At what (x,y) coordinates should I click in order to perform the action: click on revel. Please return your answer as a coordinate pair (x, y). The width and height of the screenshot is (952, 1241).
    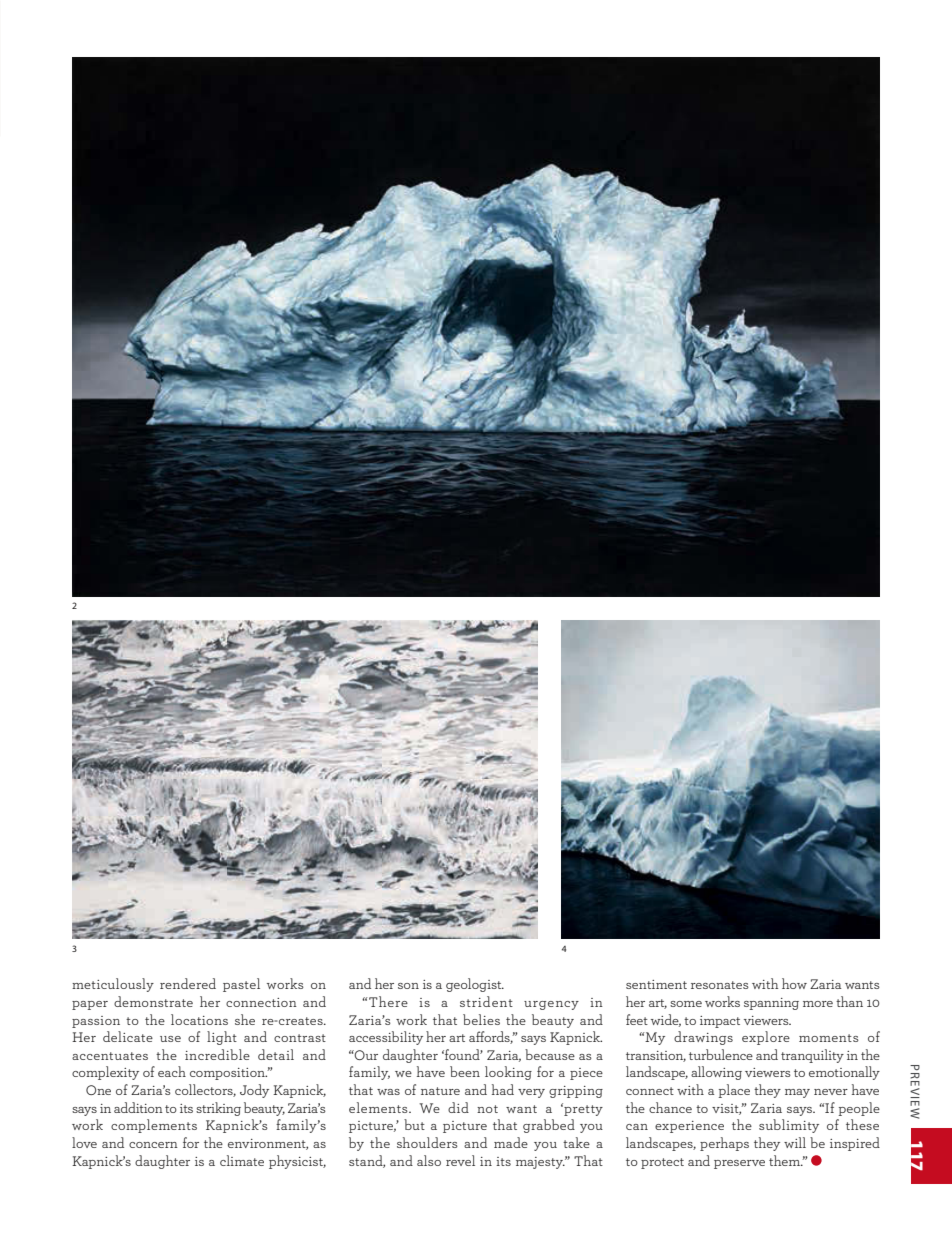
    Looking at the image, I should click on (460, 1160).
